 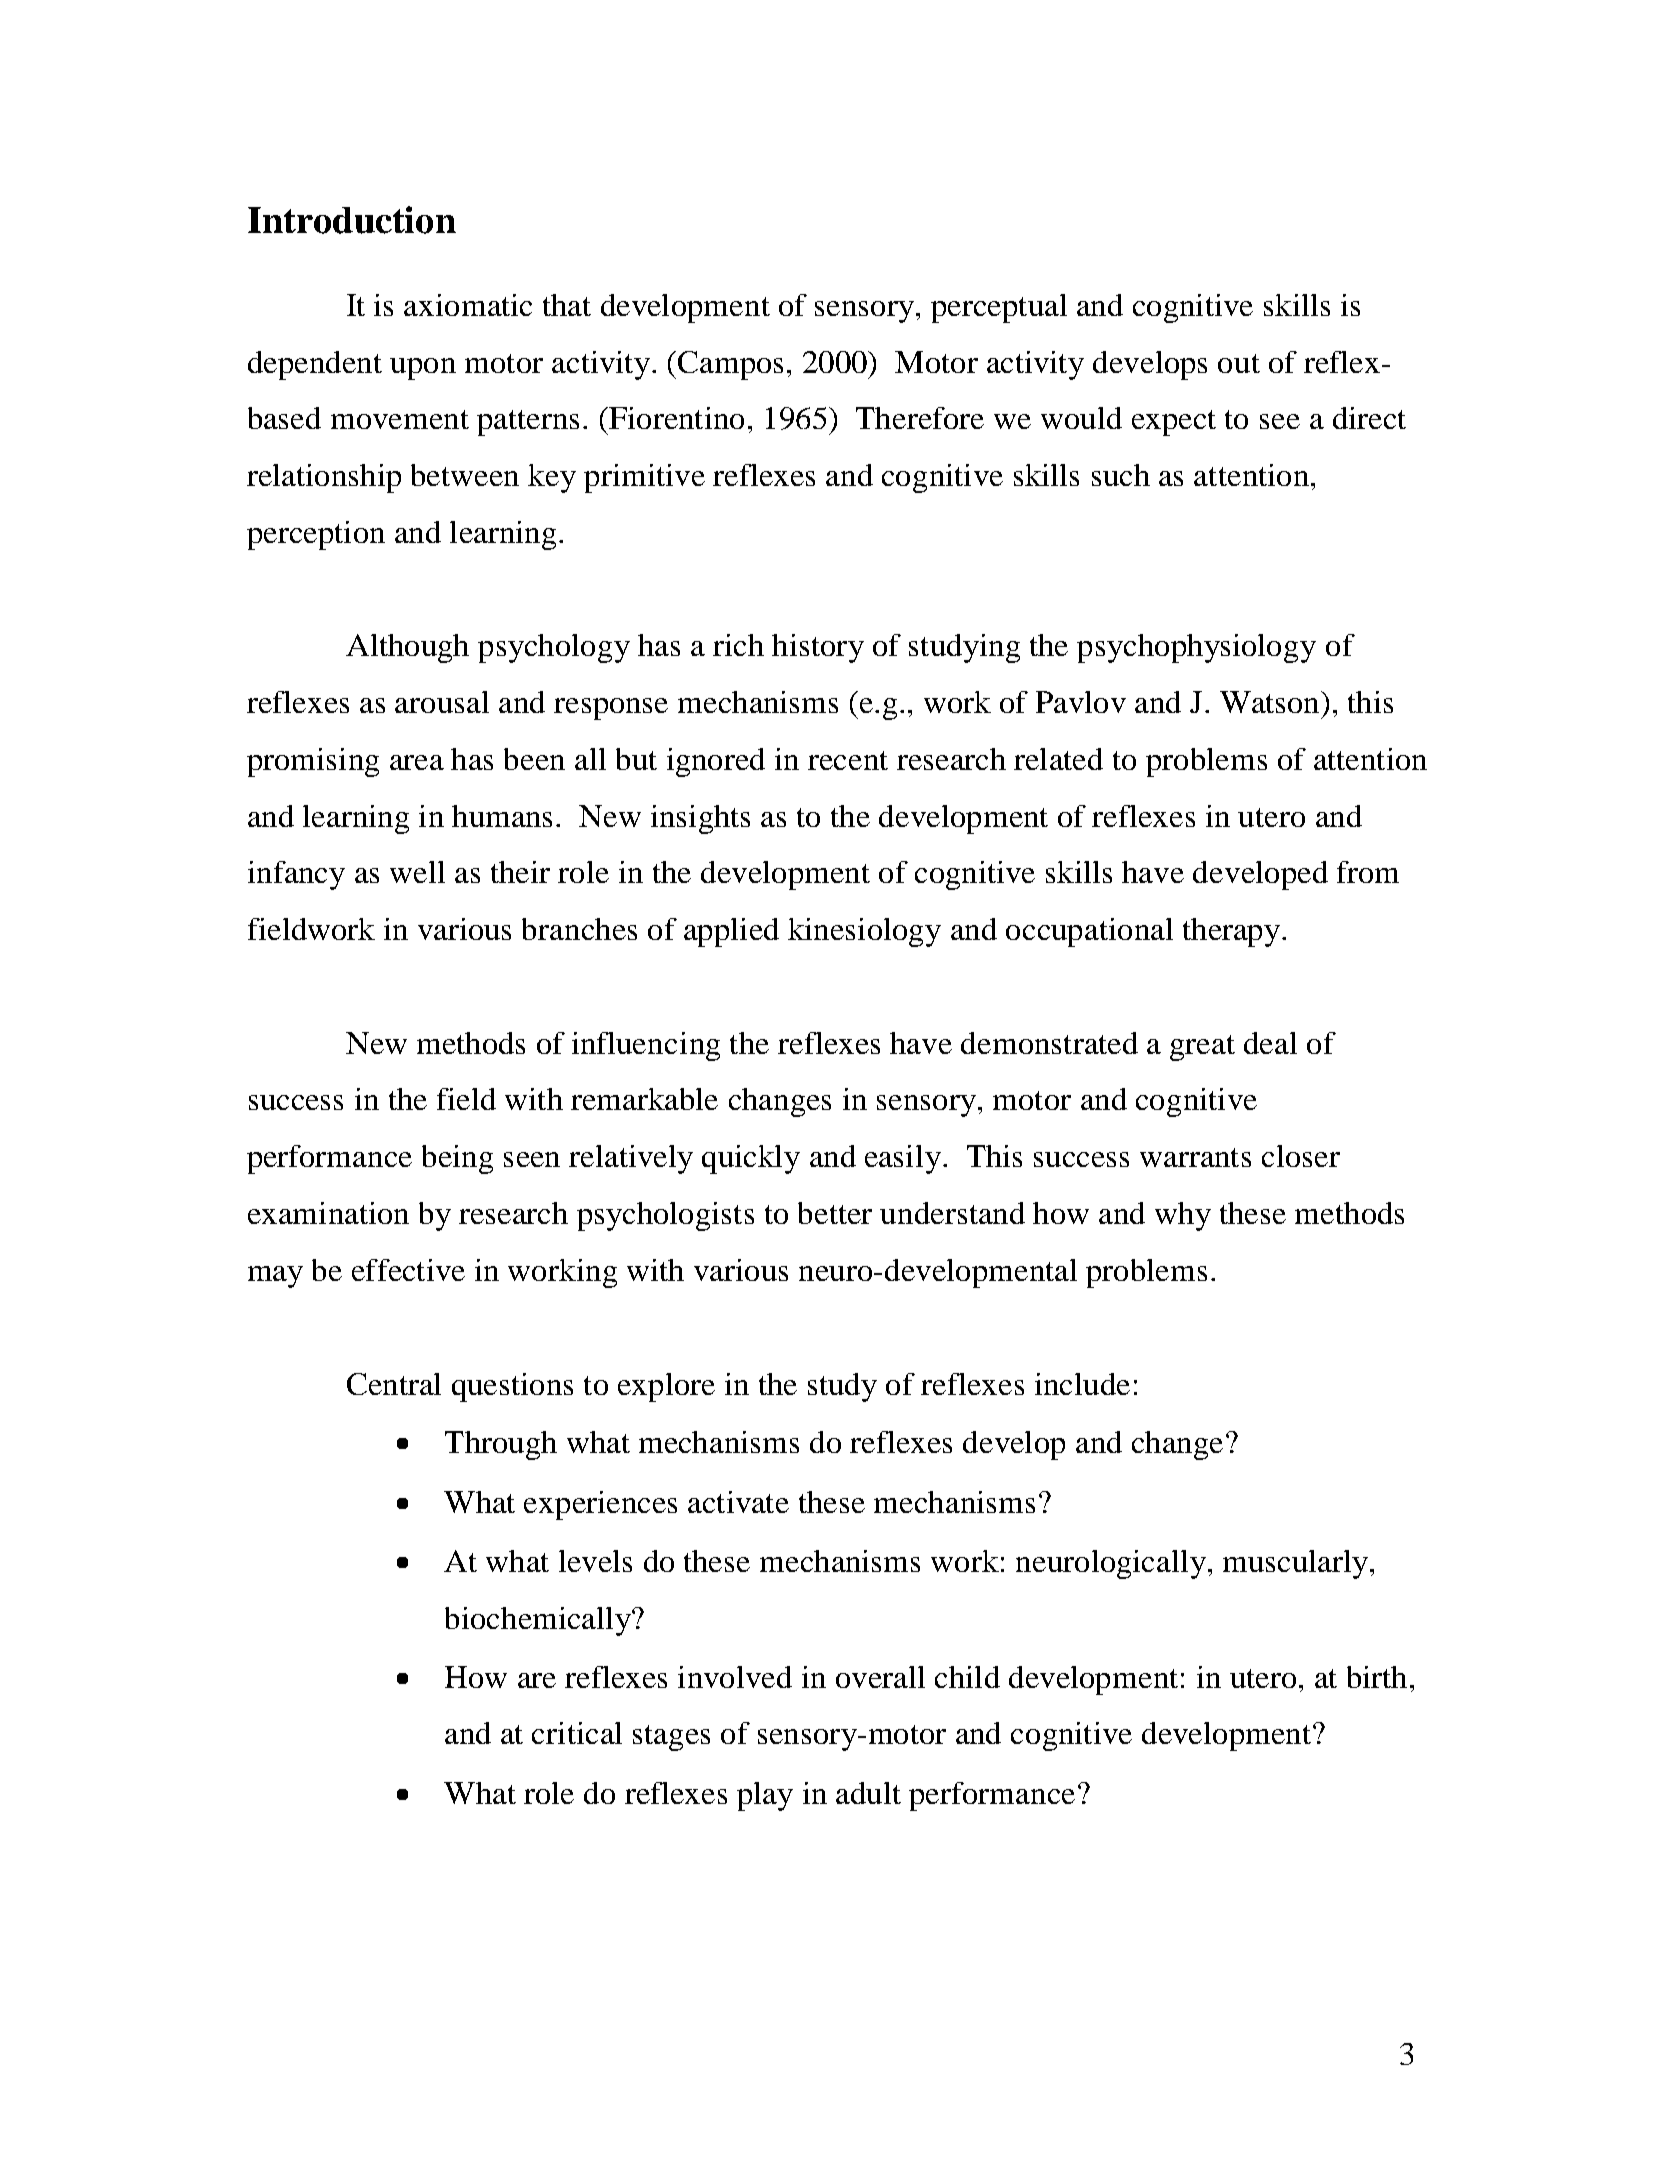 What do you see at coordinates (1271, 702) in the image?
I see `Watson` at bounding box center [1271, 702].
